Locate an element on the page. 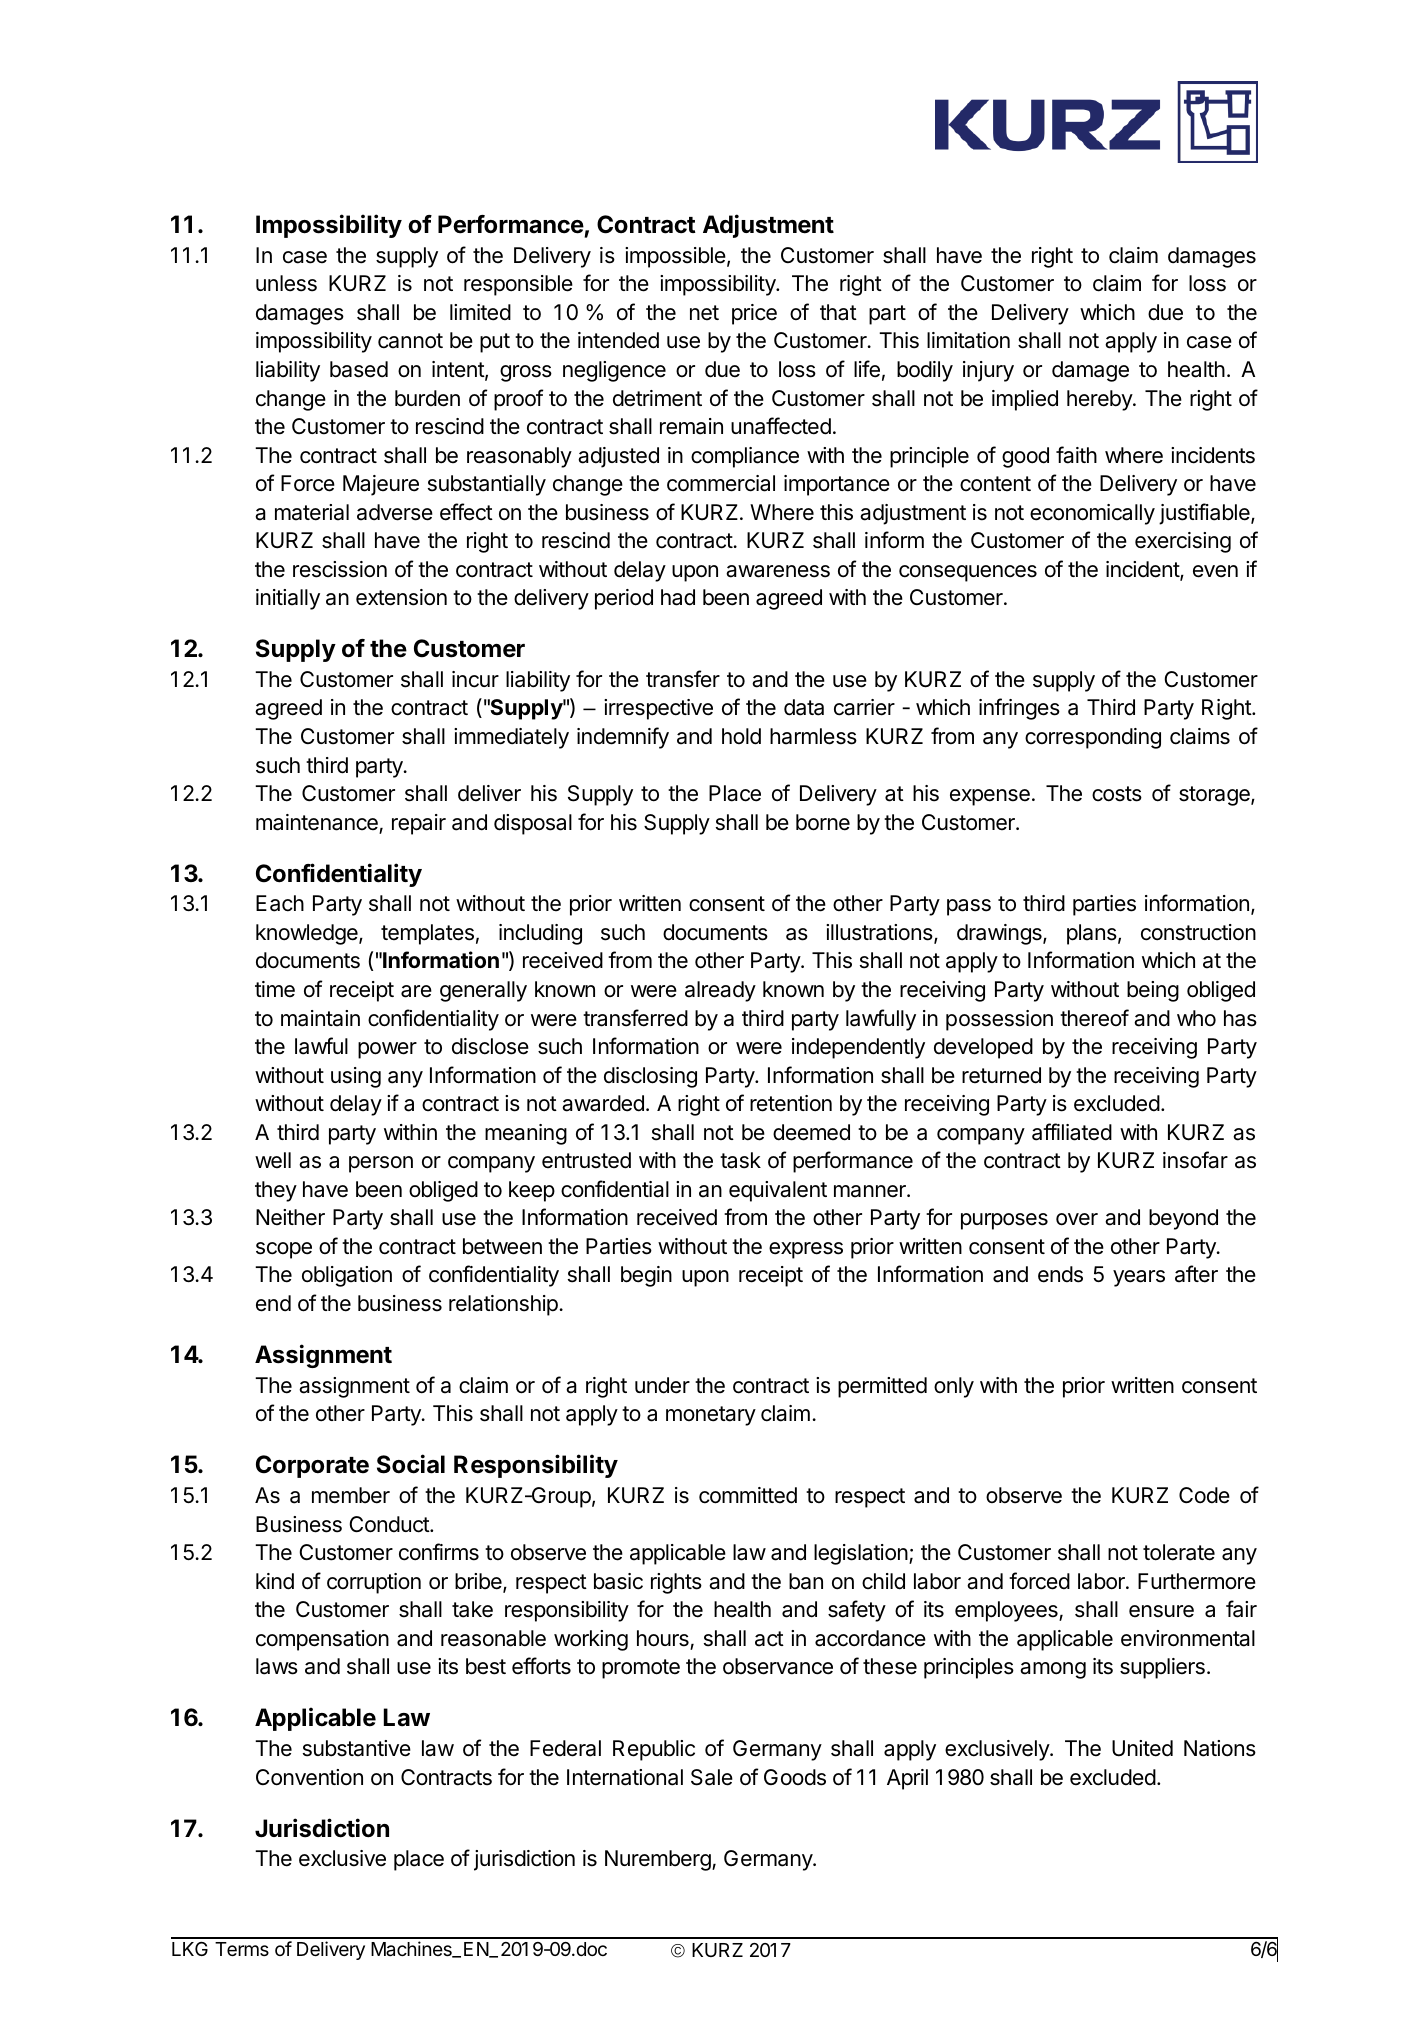 This page has width=1427, height=2018. Social is located at coordinates (411, 1464).
